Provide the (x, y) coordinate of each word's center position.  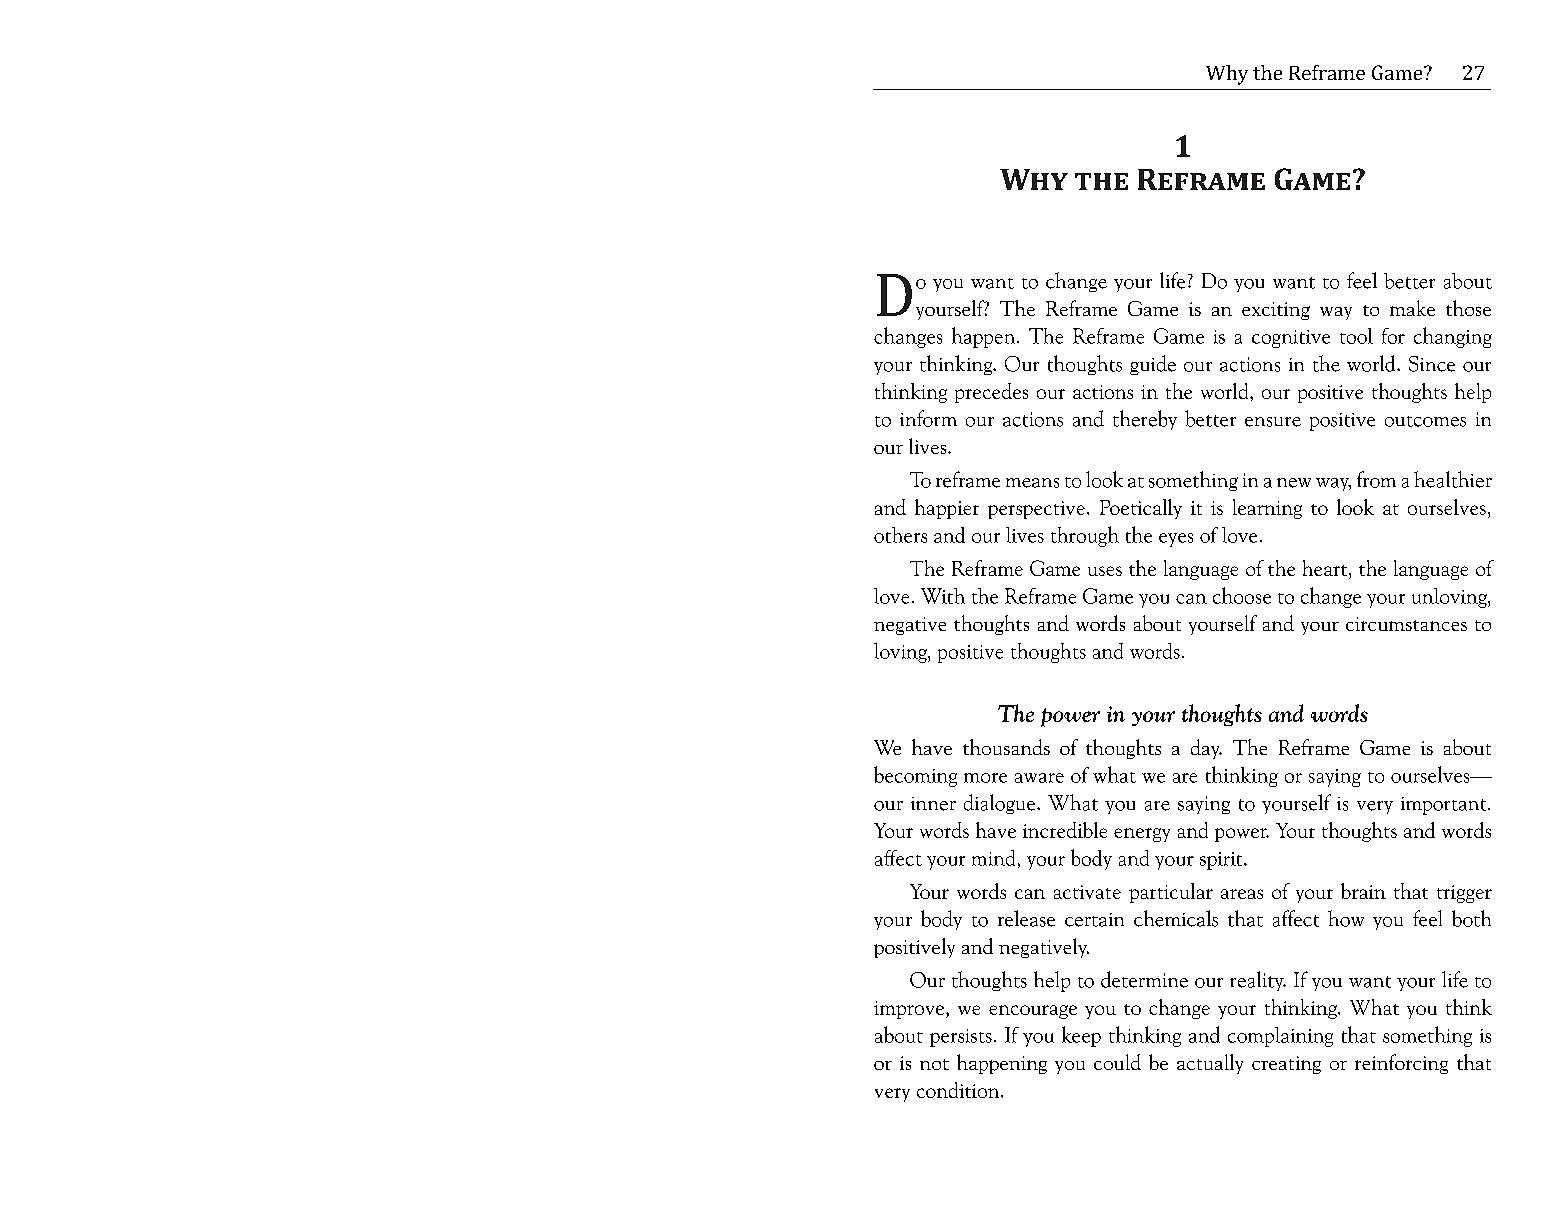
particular (1171, 893)
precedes (991, 393)
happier (947, 509)
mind (993, 858)
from (1376, 479)
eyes (1176, 540)
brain (1363, 891)
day (1206, 749)
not (934, 1064)
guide (1153, 365)
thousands (1006, 747)
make (1412, 308)
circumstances (1406, 624)
